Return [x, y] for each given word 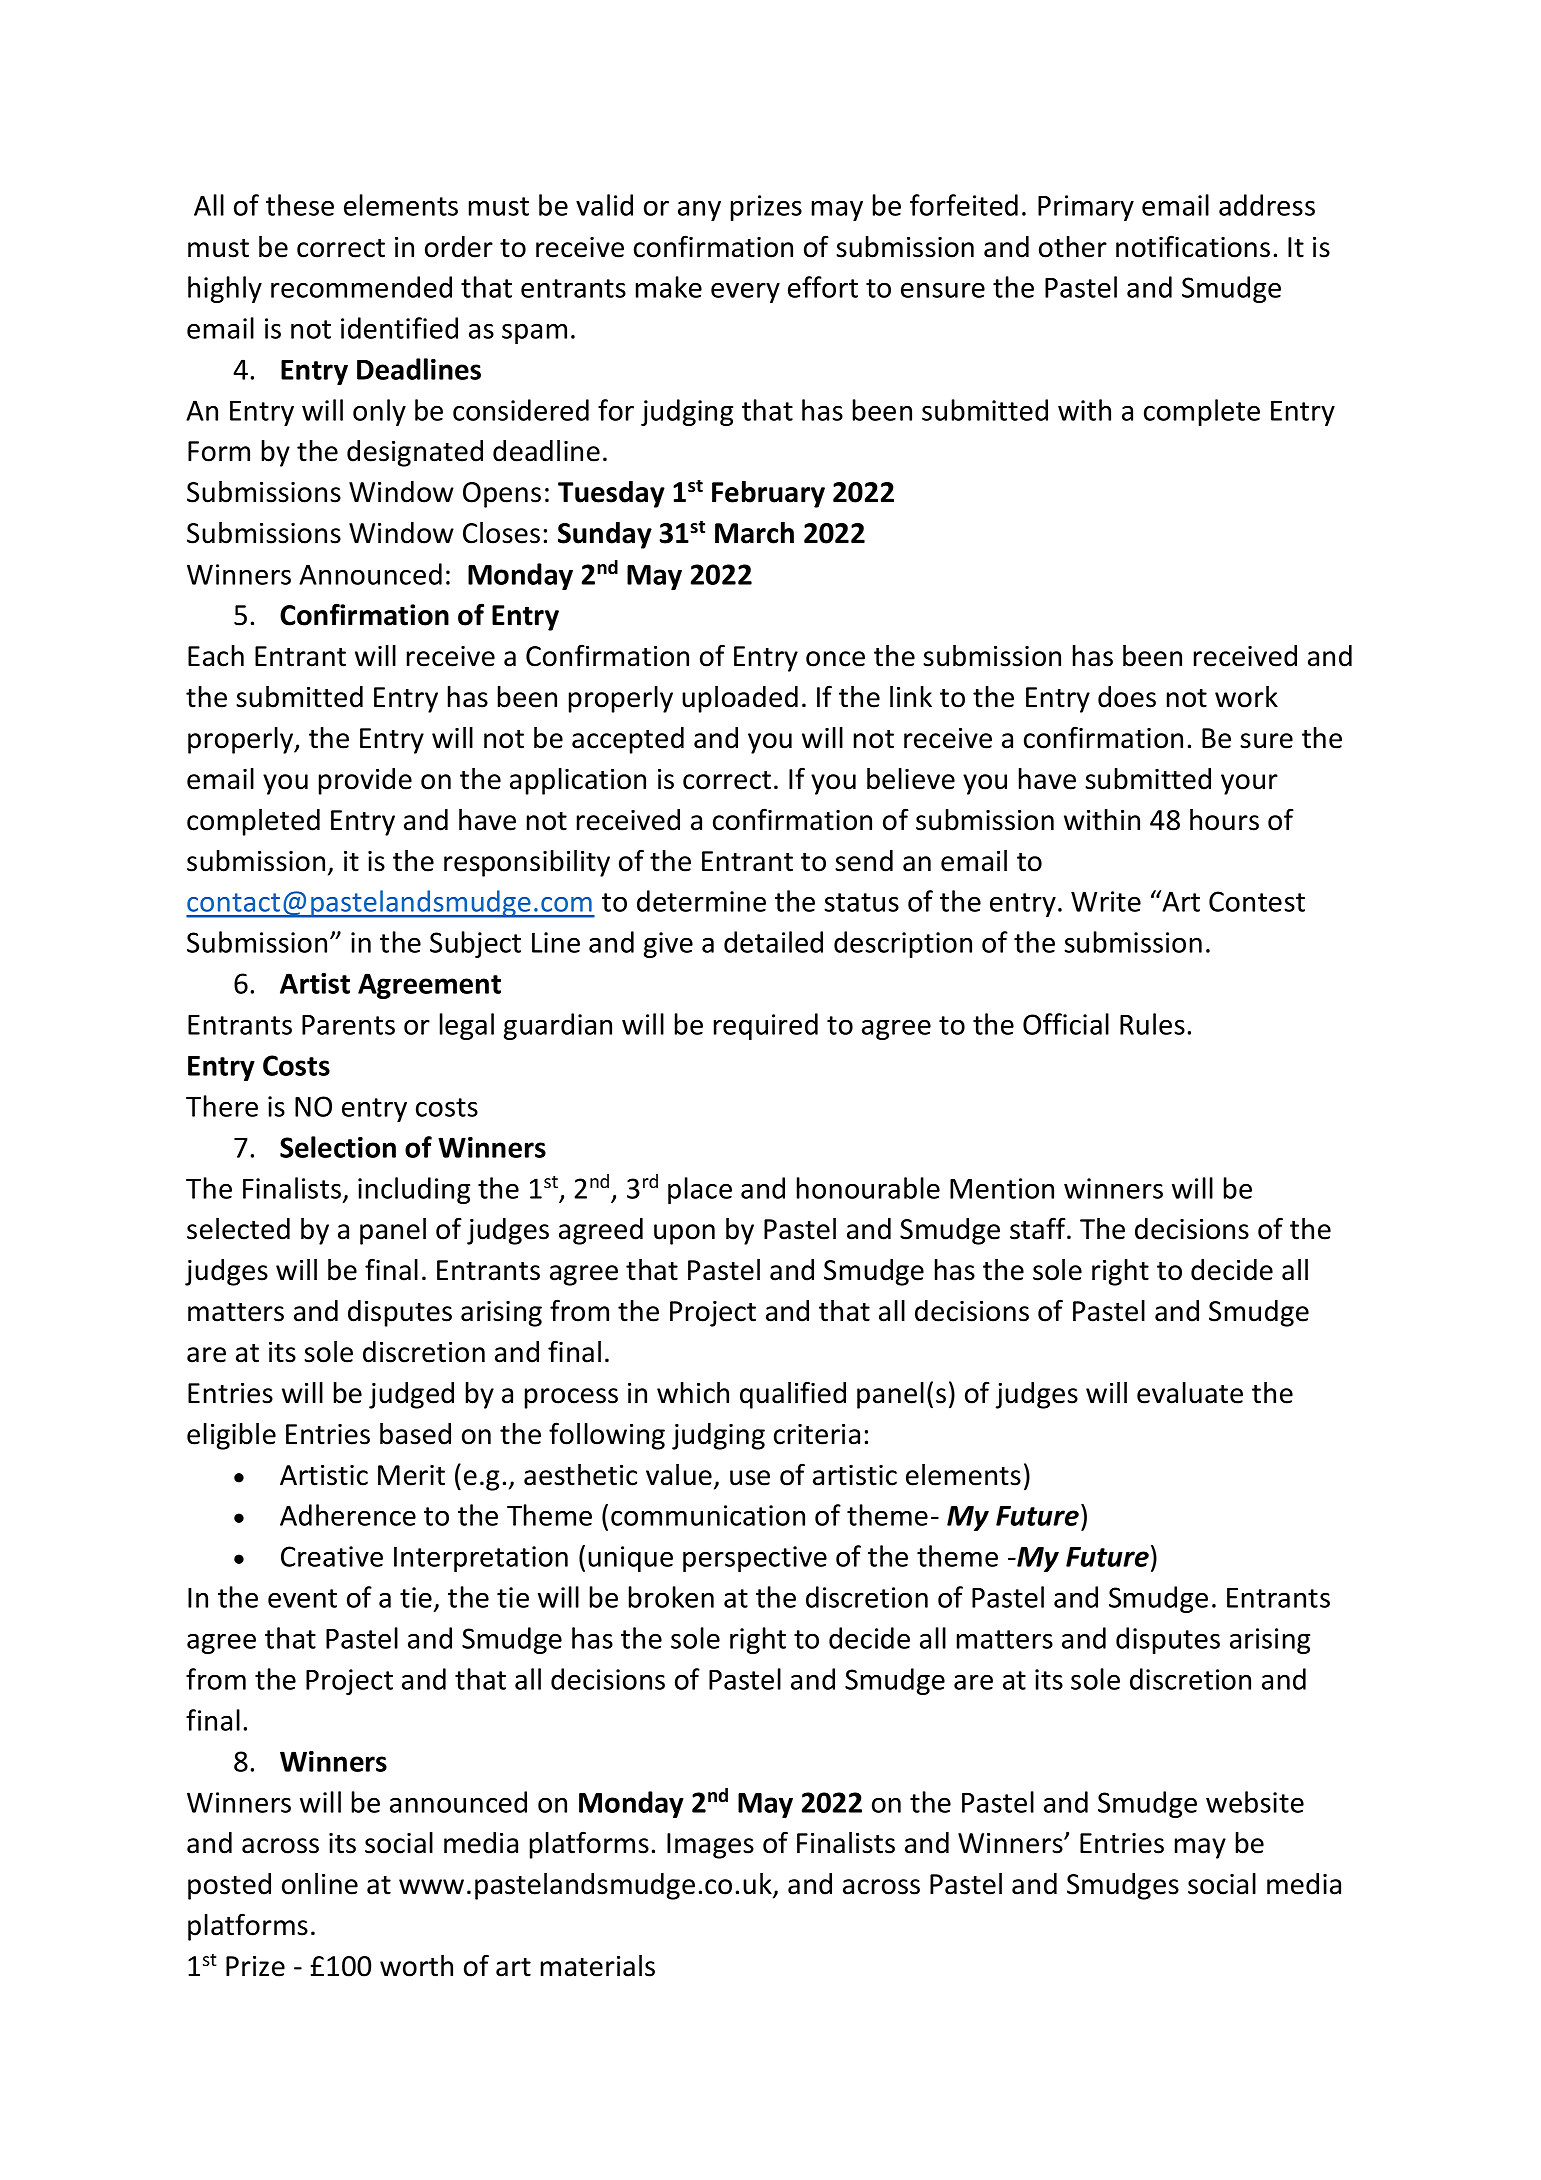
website [1255, 1802]
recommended [361, 287]
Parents [348, 1025]
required [766, 1026]
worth [416, 1966]
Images [710, 1846]
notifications [1193, 246]
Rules [1152, 1024]
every [745, 292]
